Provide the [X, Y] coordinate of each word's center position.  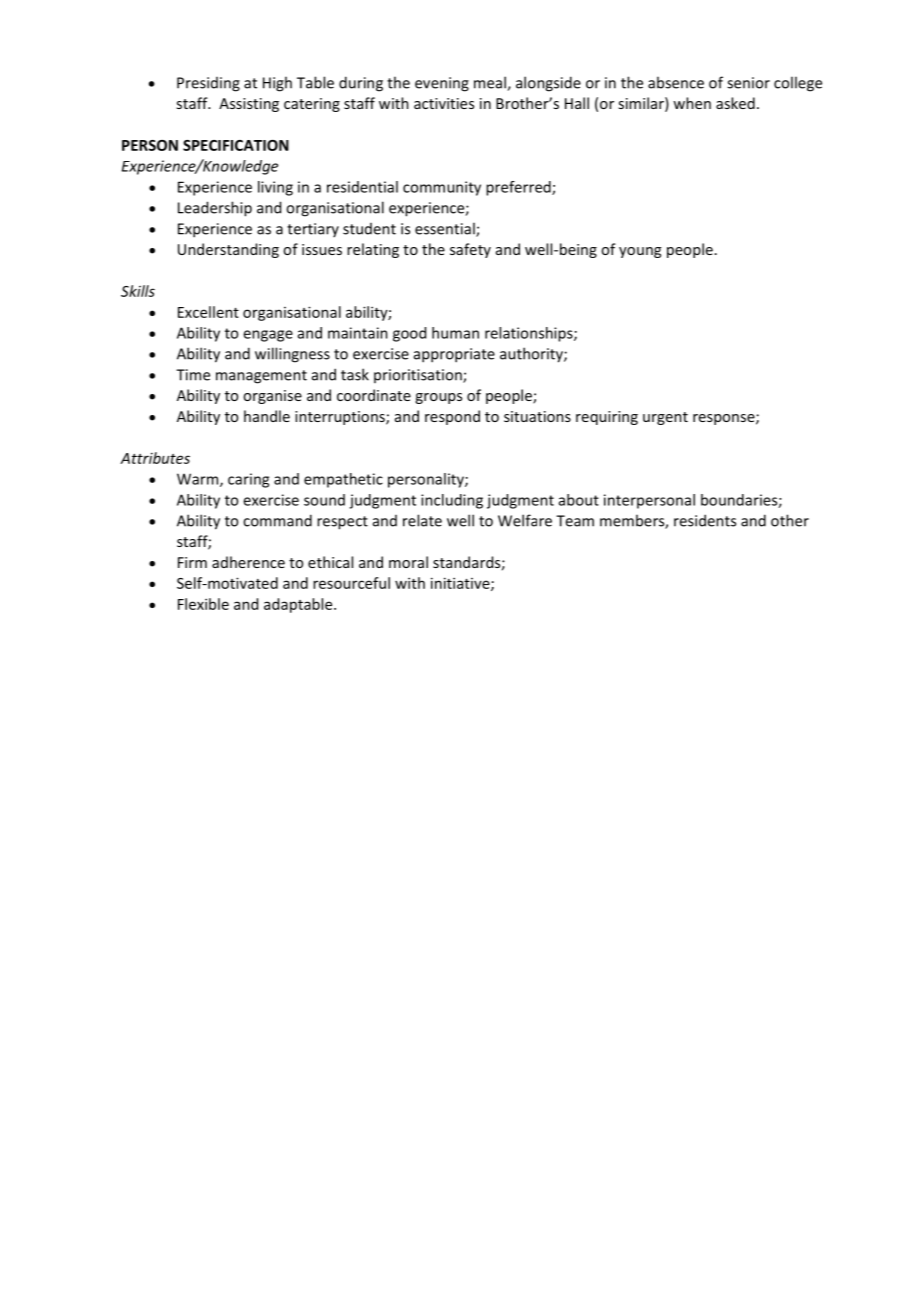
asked [735, 103]
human [455, 333]
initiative [461, 584]
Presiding [208, 84]
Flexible [203, 604]
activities [444, 103]
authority [532, 355]
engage [268, 336]
